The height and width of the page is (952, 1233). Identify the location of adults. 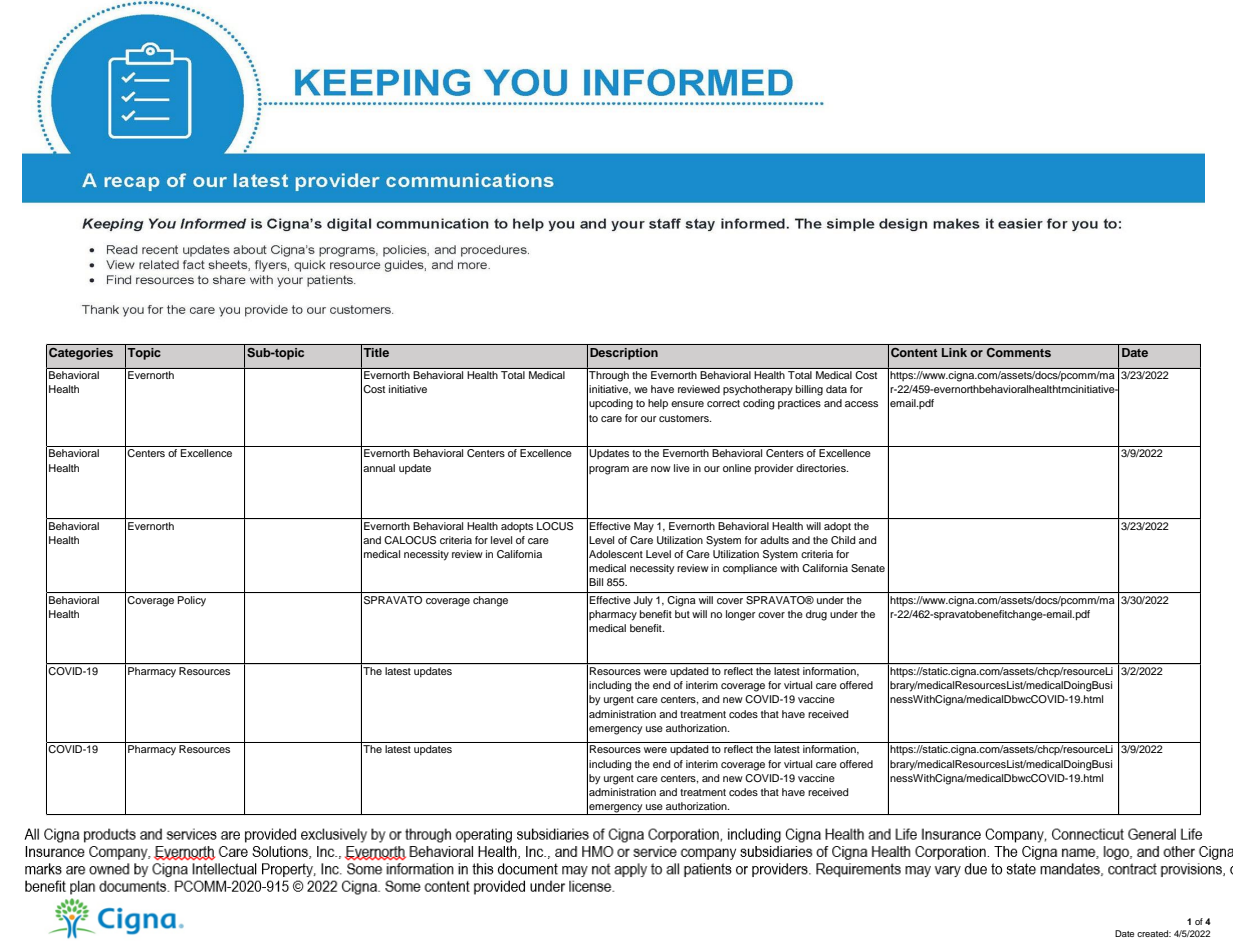
(774, 540).
